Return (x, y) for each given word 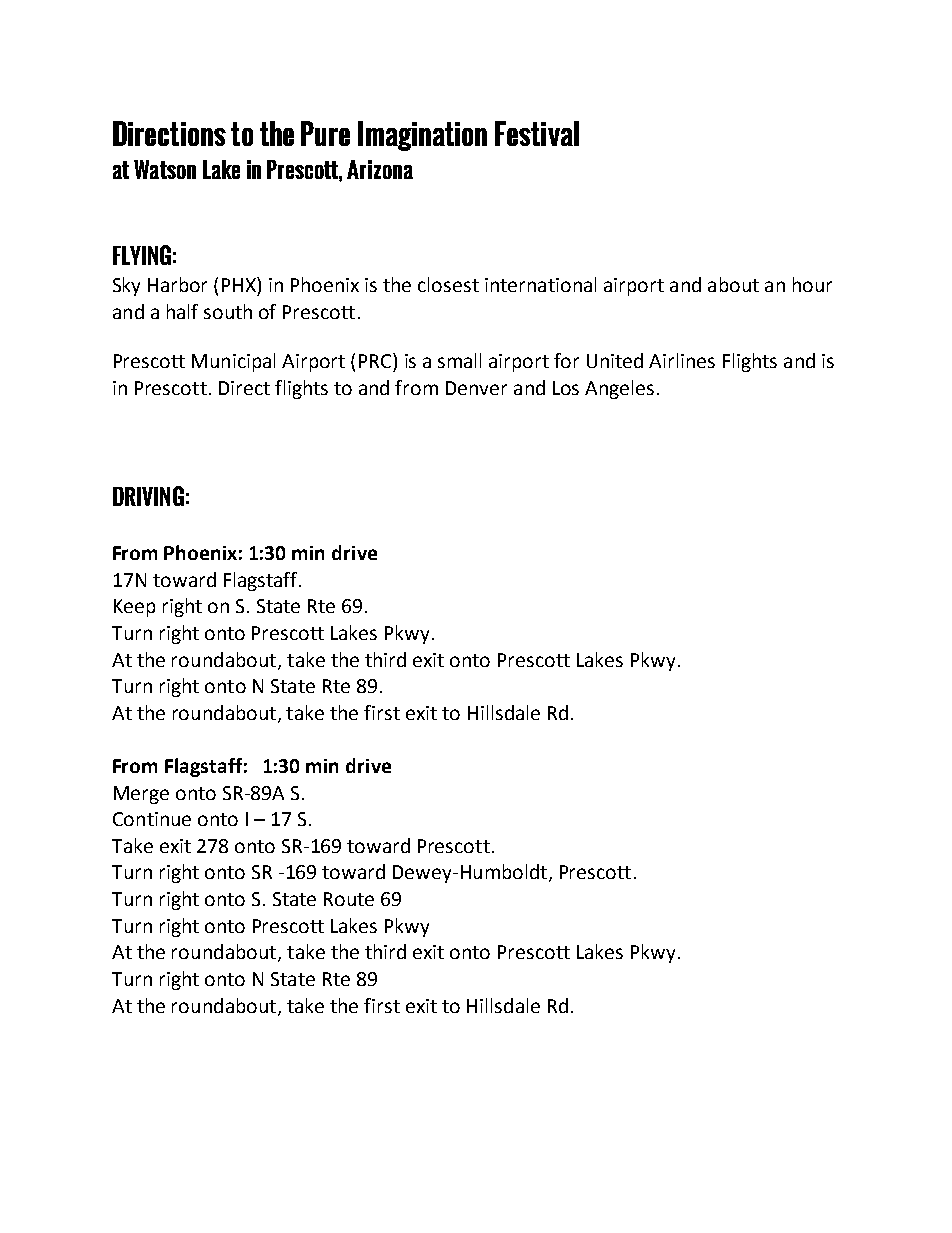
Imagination (422, 136)
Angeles (619, 389)
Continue (152, 819)
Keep (134, 608)
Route (349, 899)
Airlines (682, 360)
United (615, 360)
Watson (165, 169)
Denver (476, 388)
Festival (537, 133)
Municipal (233, 362)
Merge (141, 795)
